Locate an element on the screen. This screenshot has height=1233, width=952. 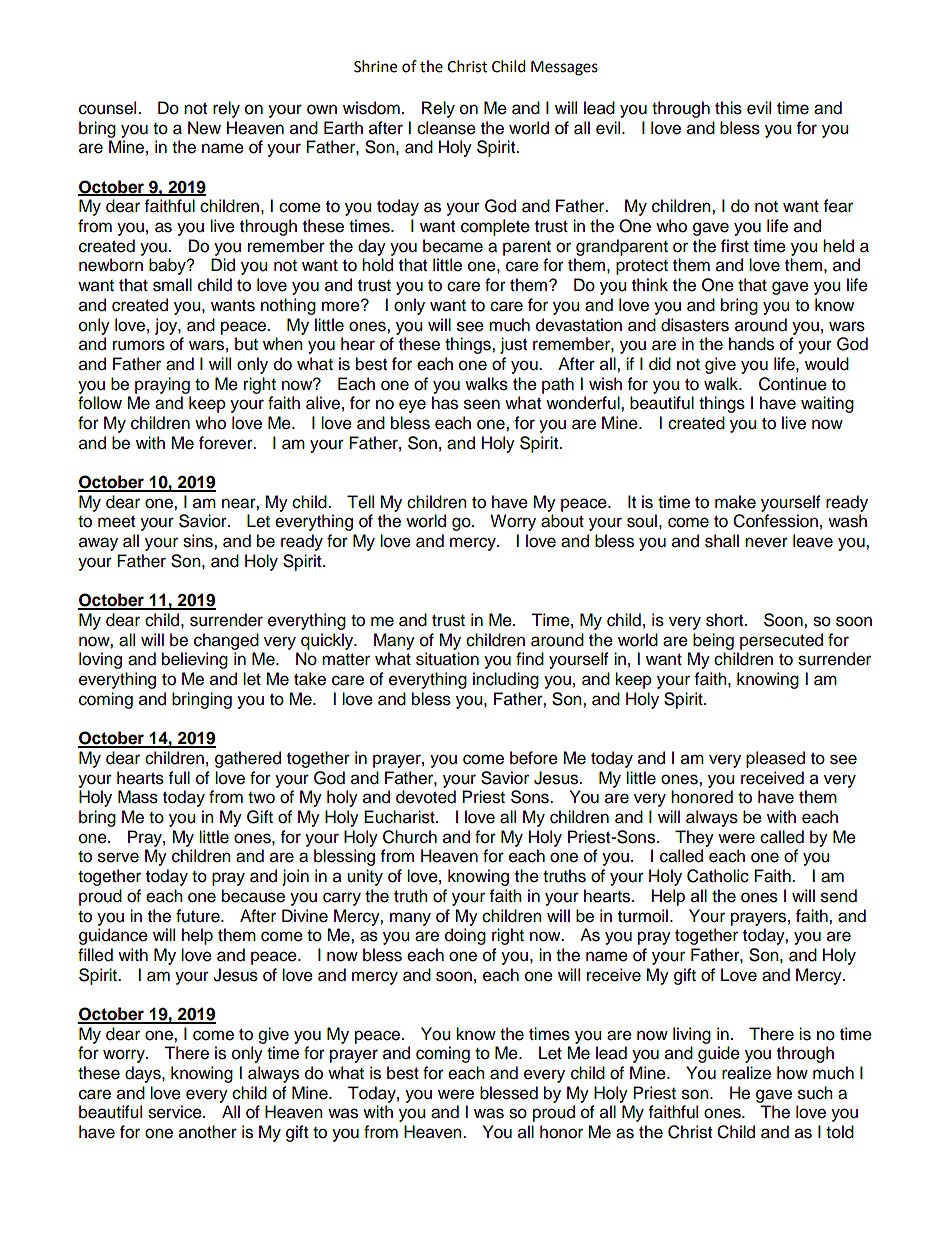
pleased is located at coordinates (775, 759).
